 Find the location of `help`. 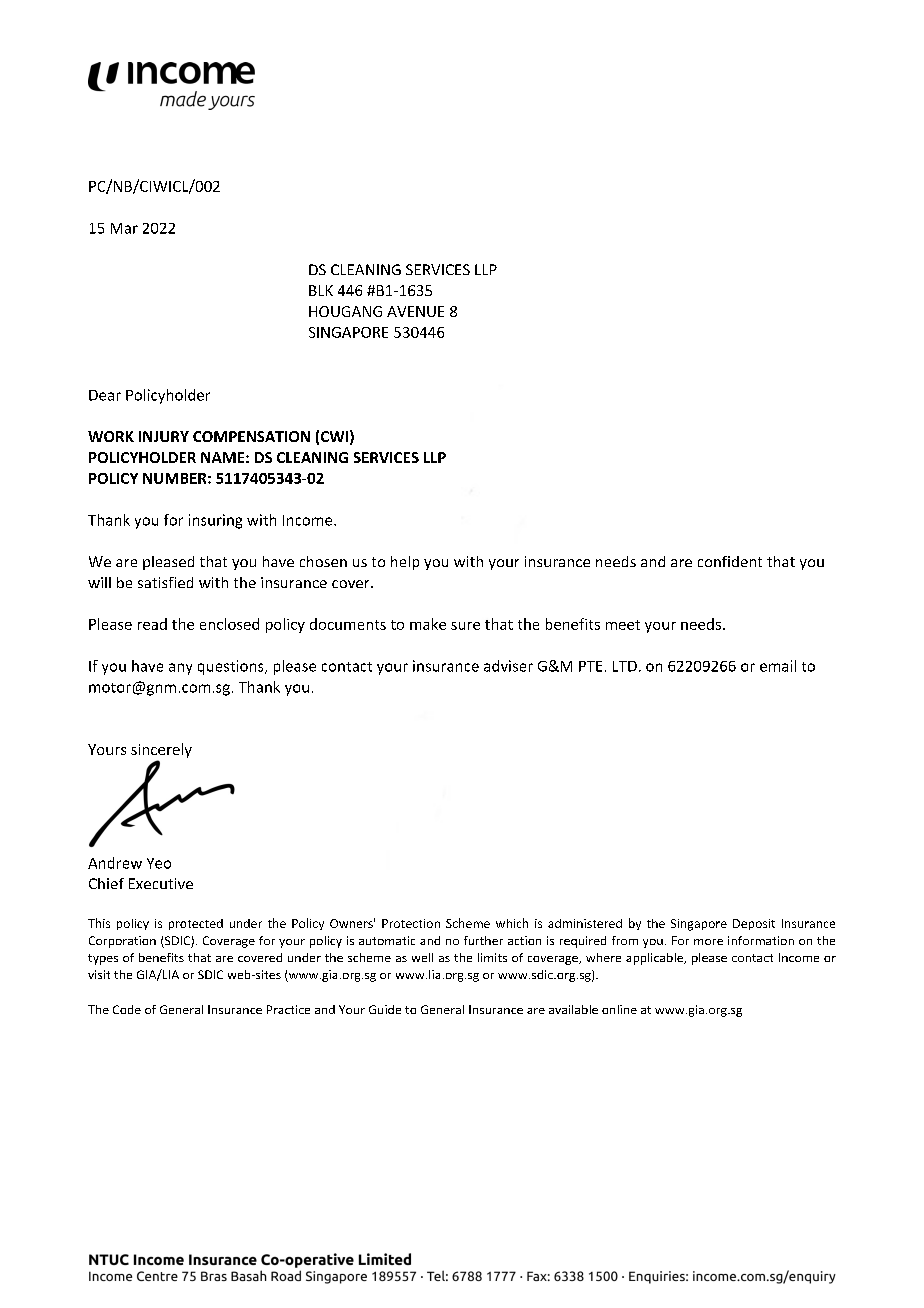

help is located at coordinates (405, 563).
